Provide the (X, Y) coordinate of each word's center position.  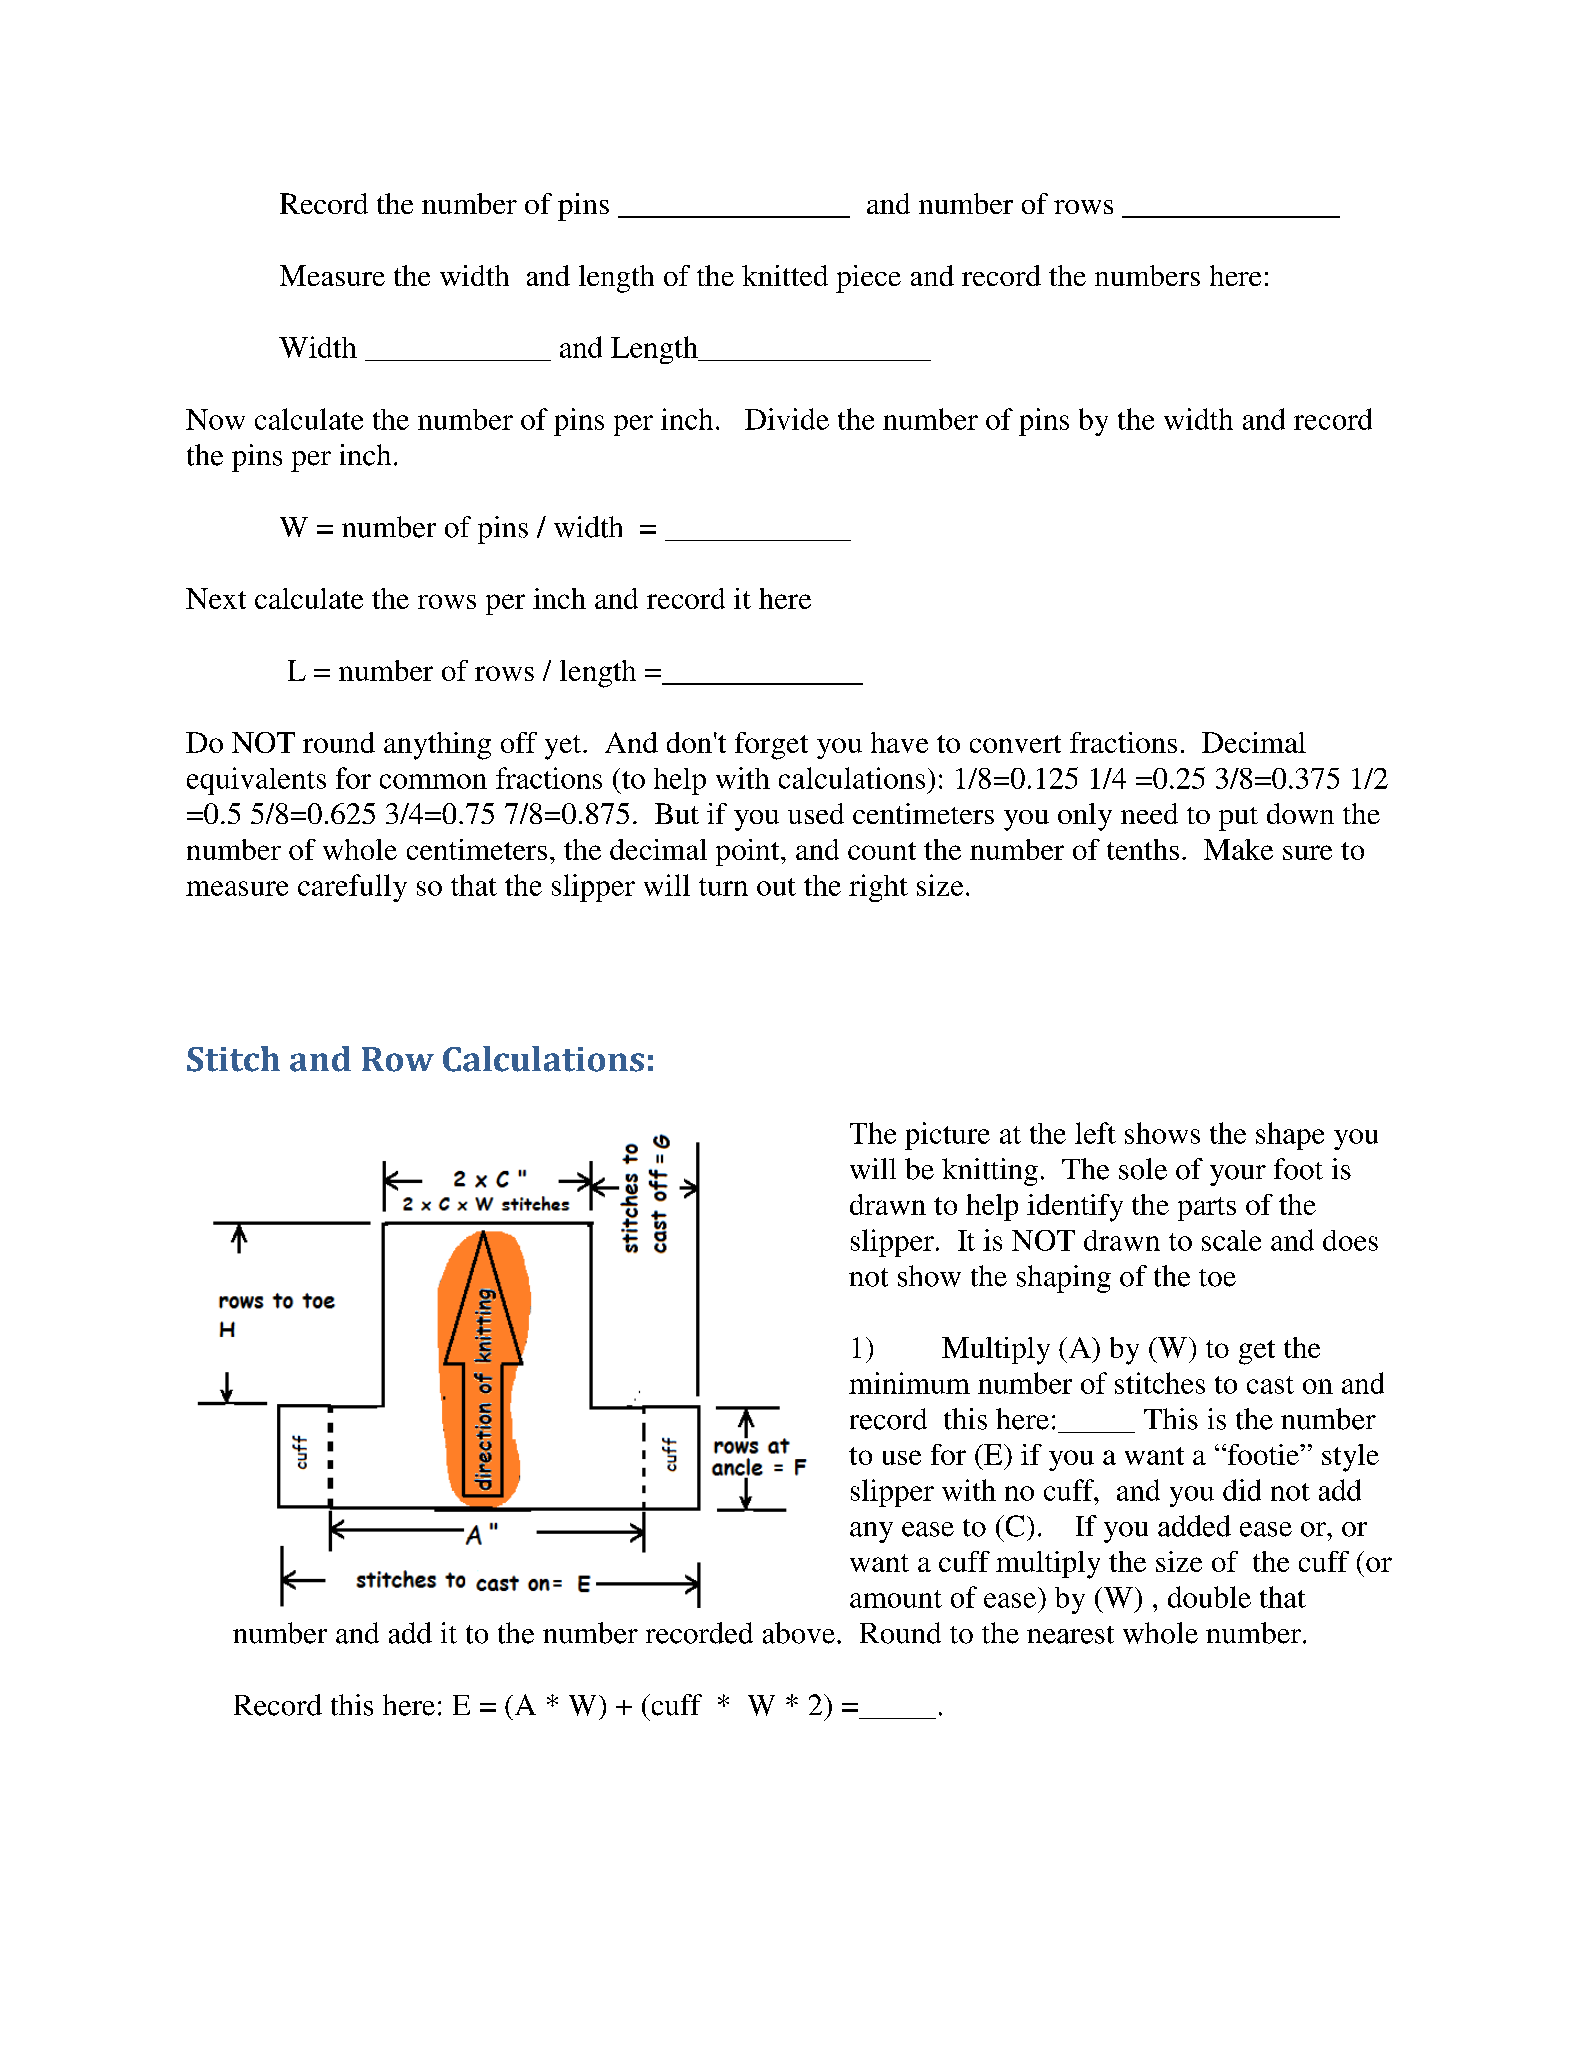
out (776, 887)
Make (1238, 849)
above (799, 1633)
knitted (785, 275)
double (1209, 1597)
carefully (352, 888)
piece (868, 279)
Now (215, 419)
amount (896, 1599)
